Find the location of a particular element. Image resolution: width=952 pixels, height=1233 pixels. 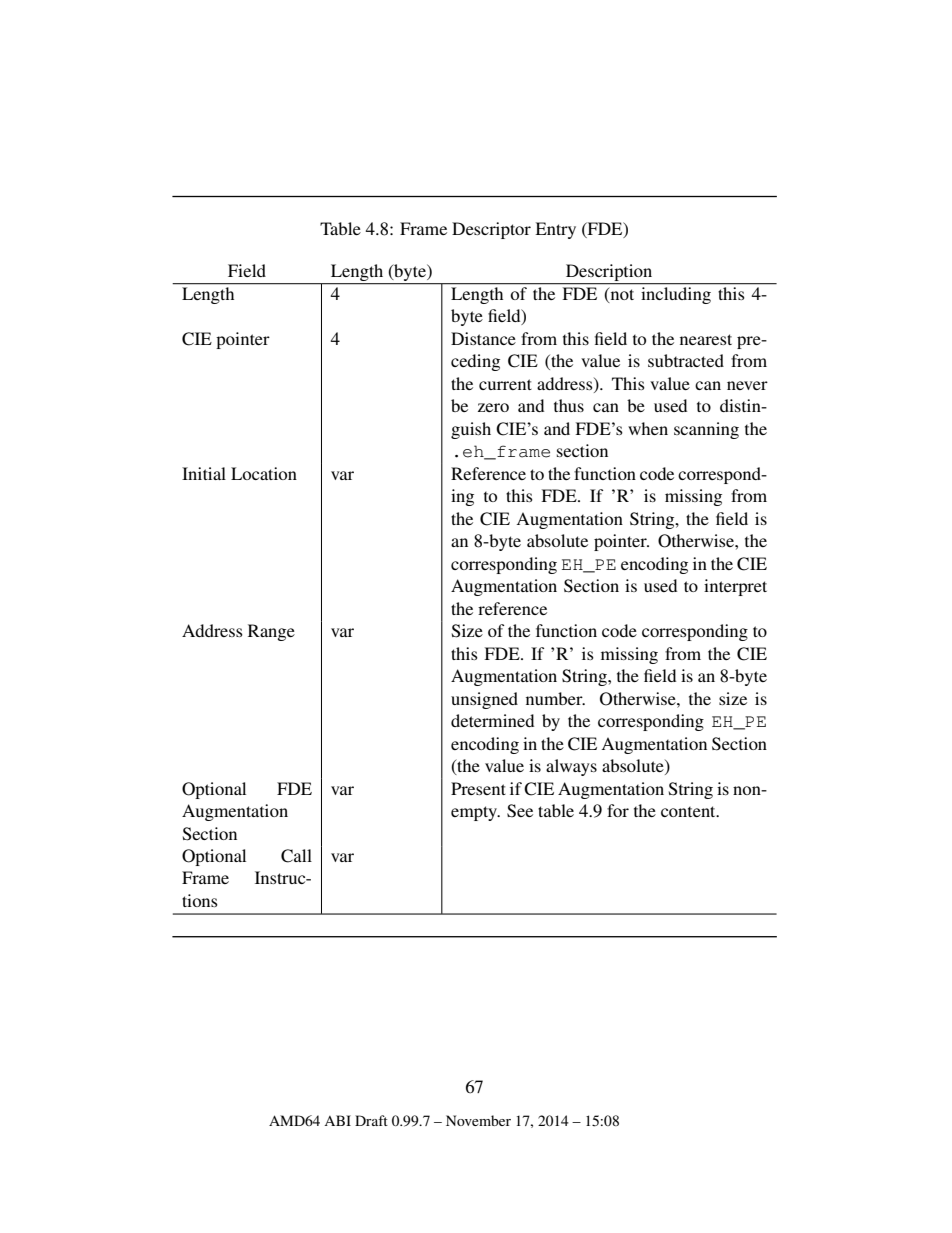

scanning is located at coordinates (706, 430).
